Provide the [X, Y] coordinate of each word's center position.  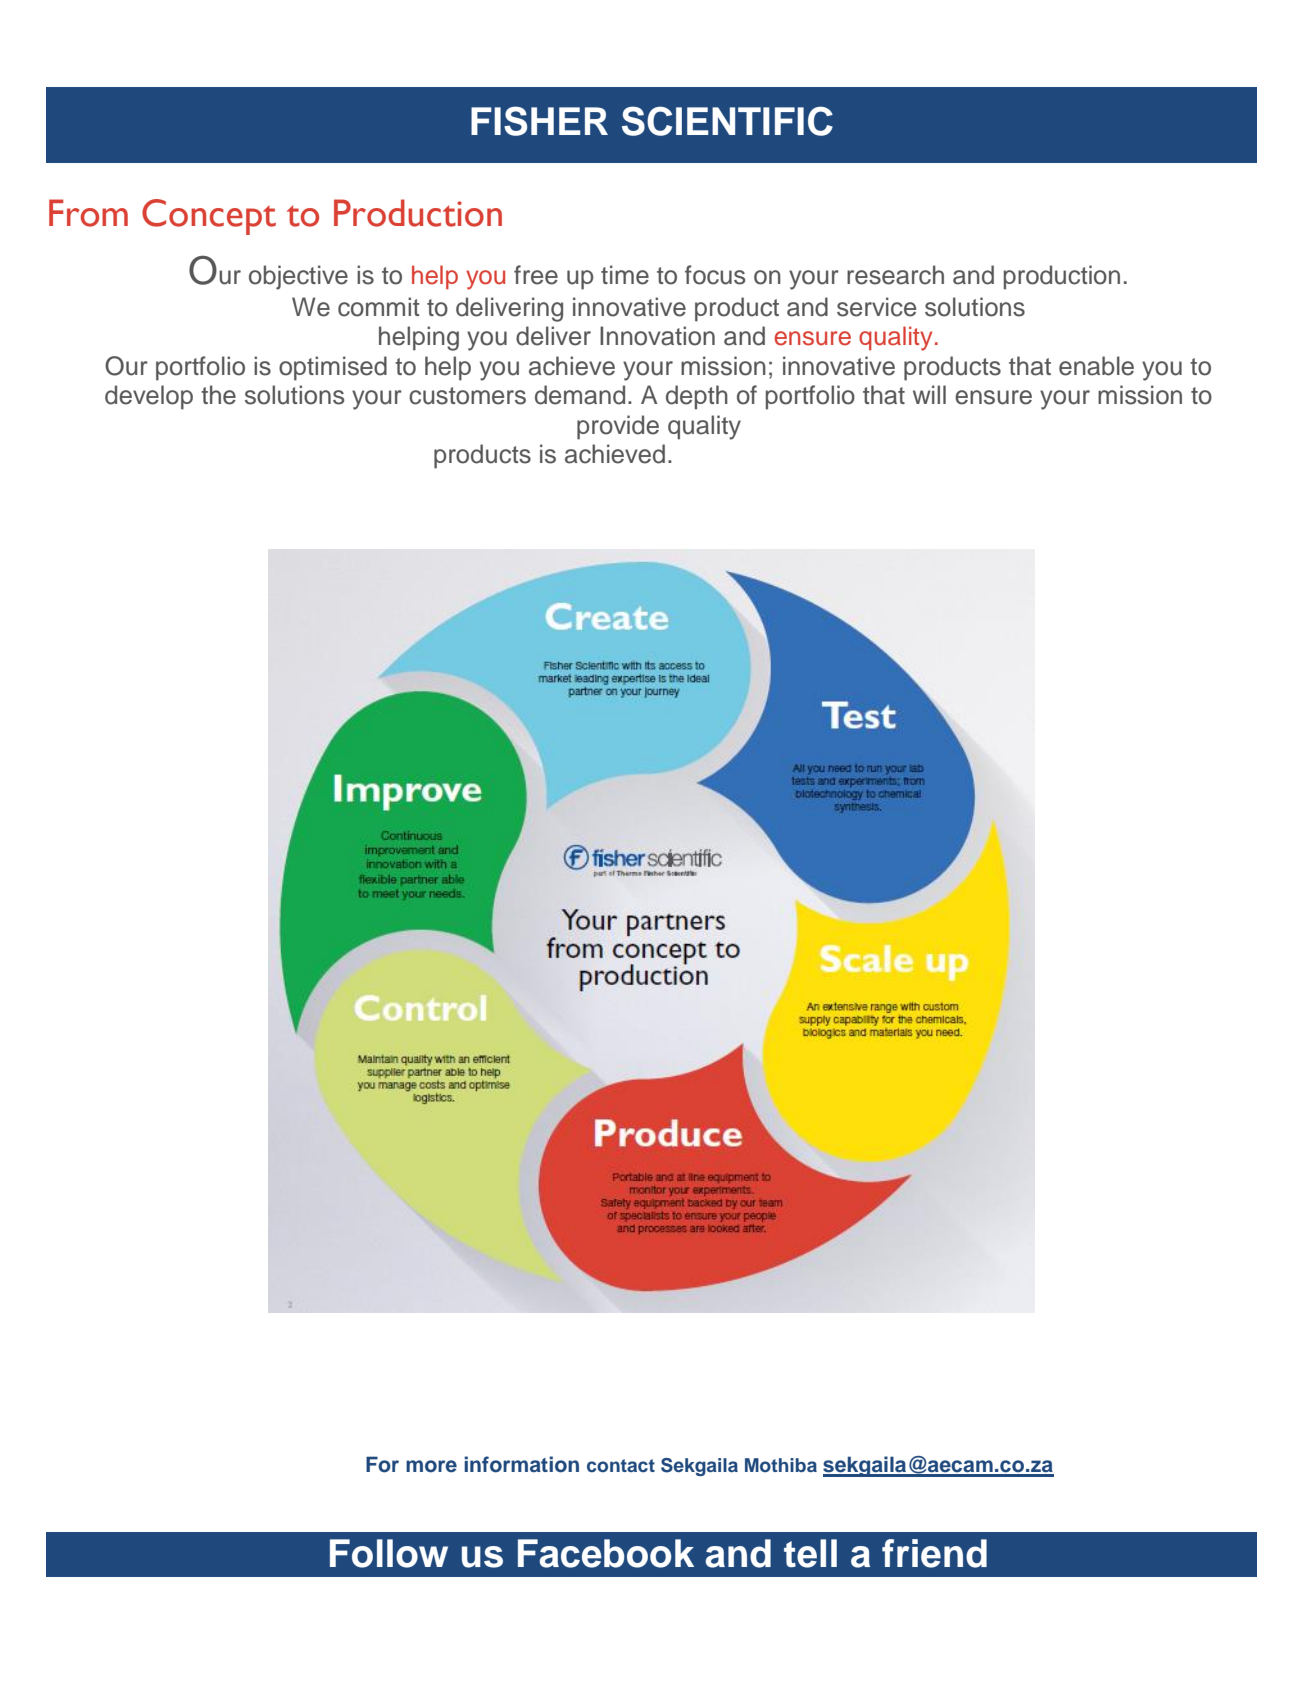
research [895, 275]
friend [934, 1553]
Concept [209, 217]
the [218, 395]
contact [621, 1465]
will [929, 394]
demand [580, 395]
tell [810, 1553]
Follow [389, 1553]
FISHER [539, 121]
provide [618, 427]
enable [1096, 366]
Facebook [606, 1553]
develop [149, 397]
